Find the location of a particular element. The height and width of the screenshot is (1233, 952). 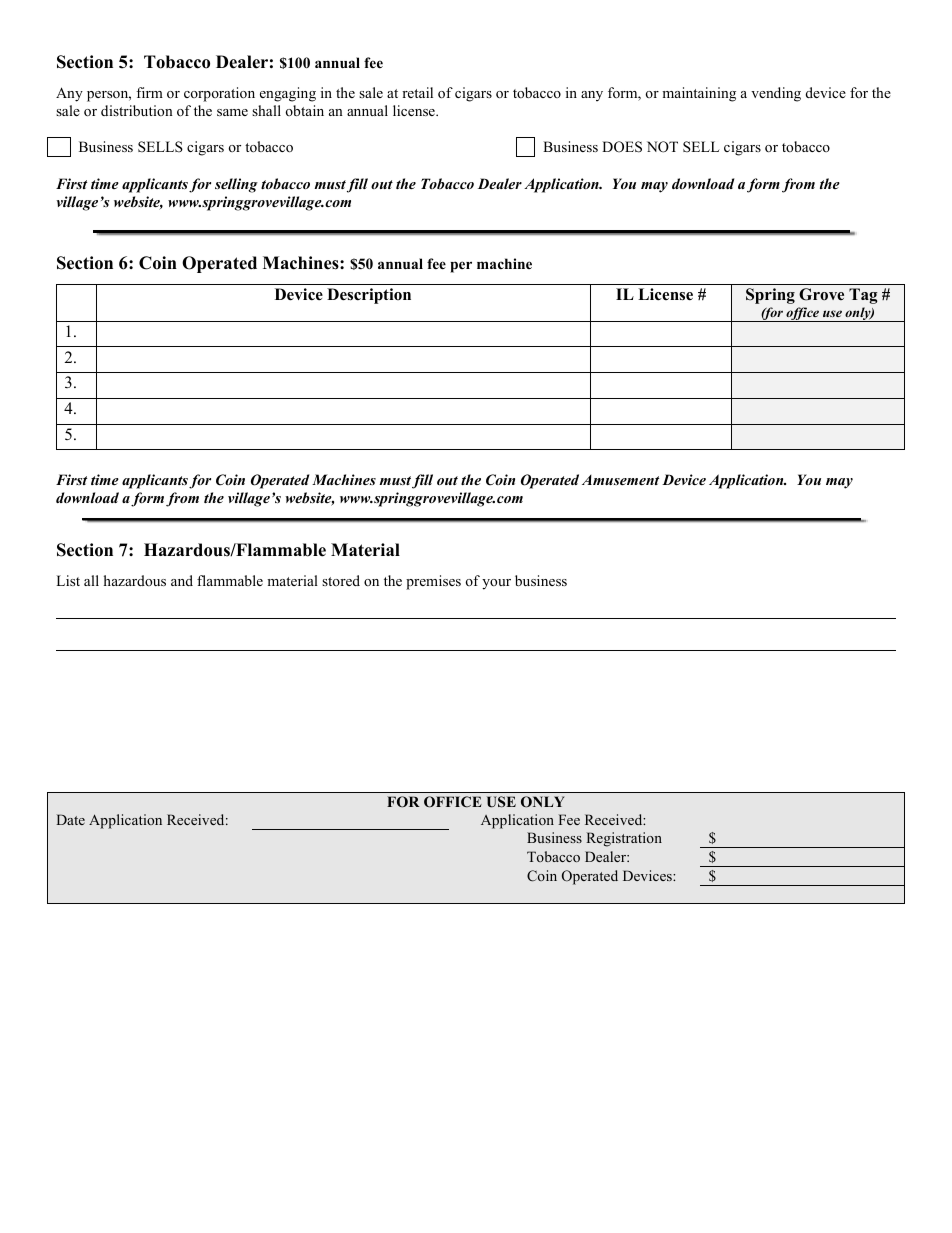

premises is located at coordinates (433, 582).
